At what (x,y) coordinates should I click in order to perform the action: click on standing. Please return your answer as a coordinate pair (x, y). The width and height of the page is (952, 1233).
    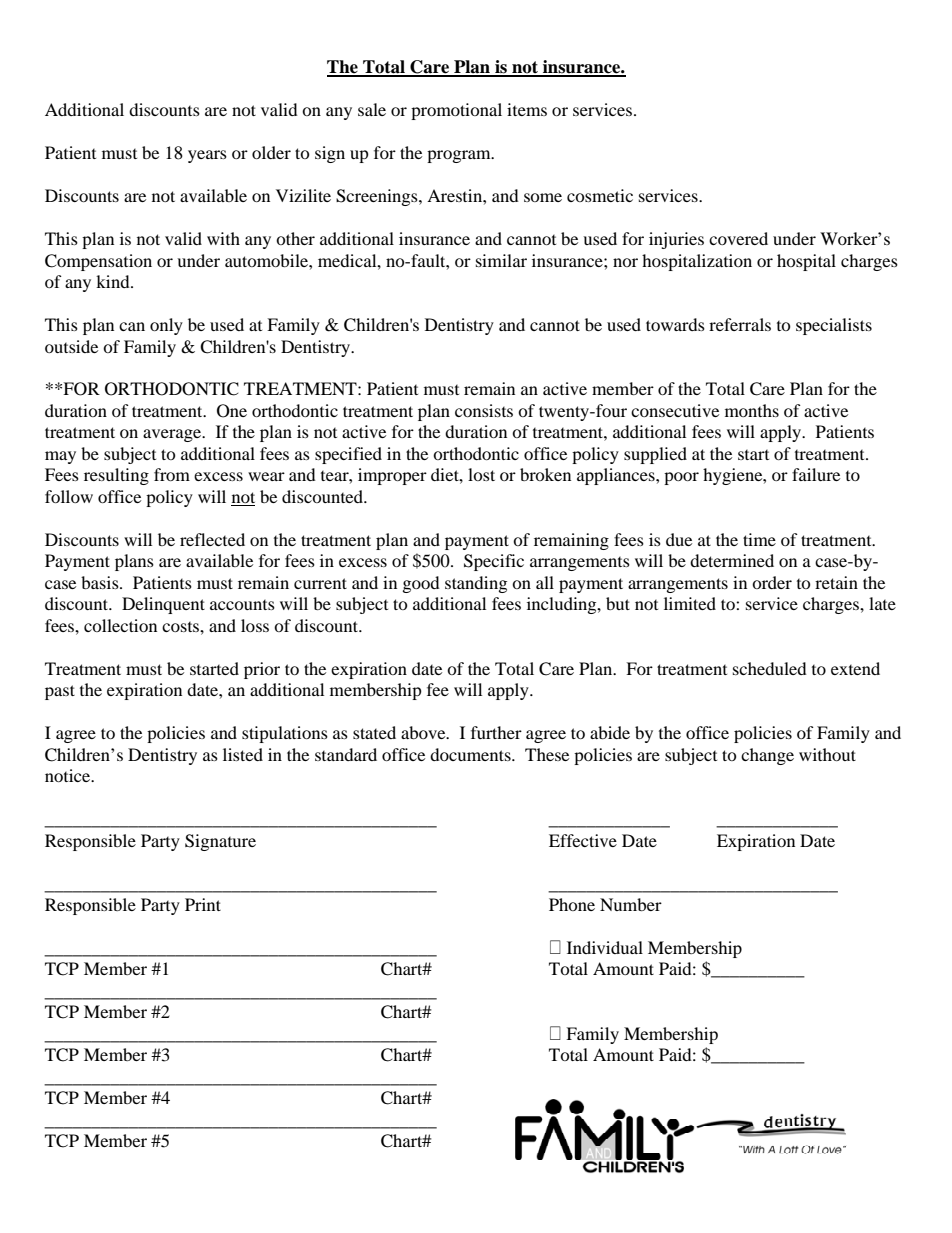
    Looking at the image, I should click on (476, 584).
